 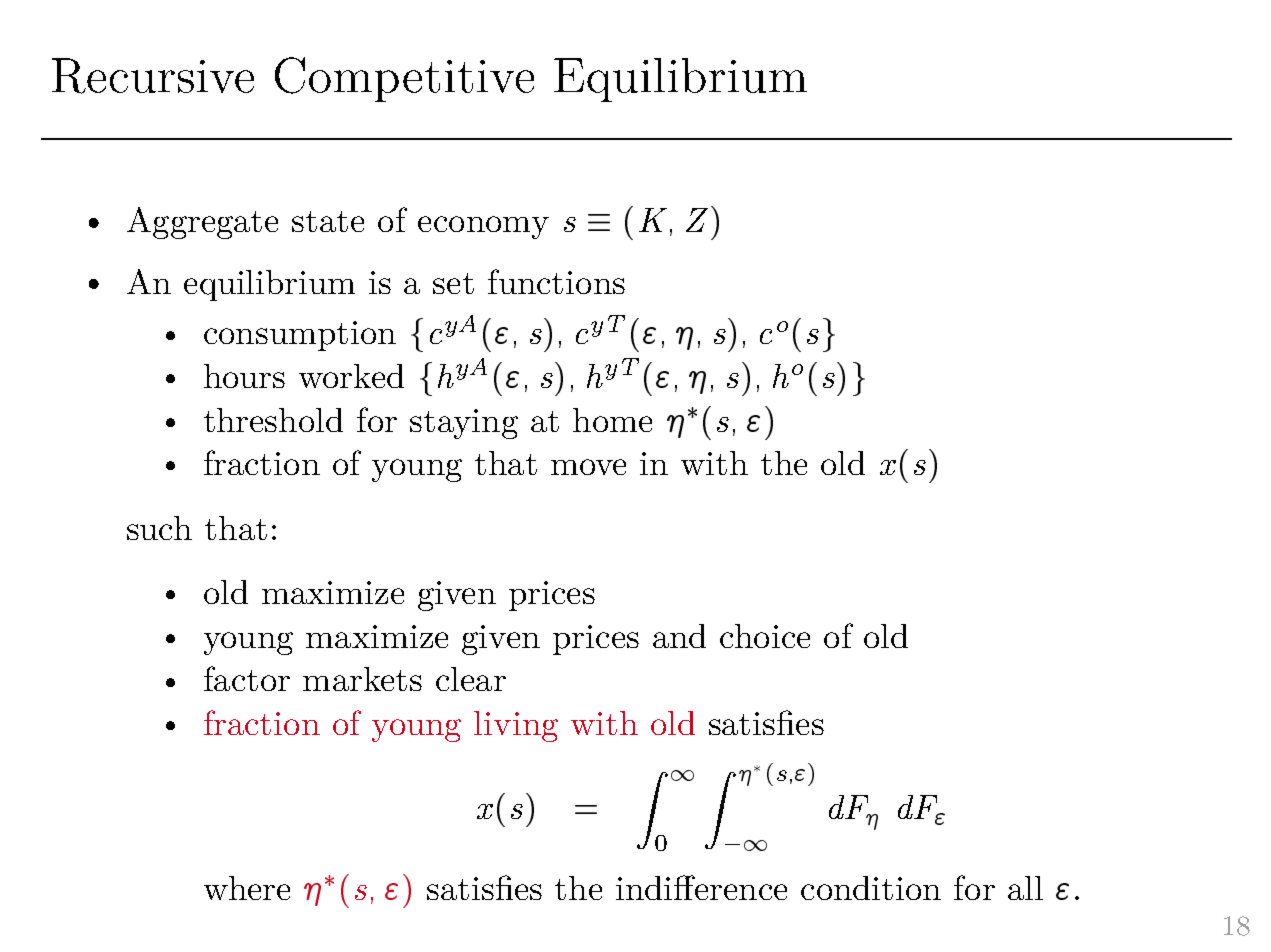 I want to click on and, so click(x=679, y=636).
